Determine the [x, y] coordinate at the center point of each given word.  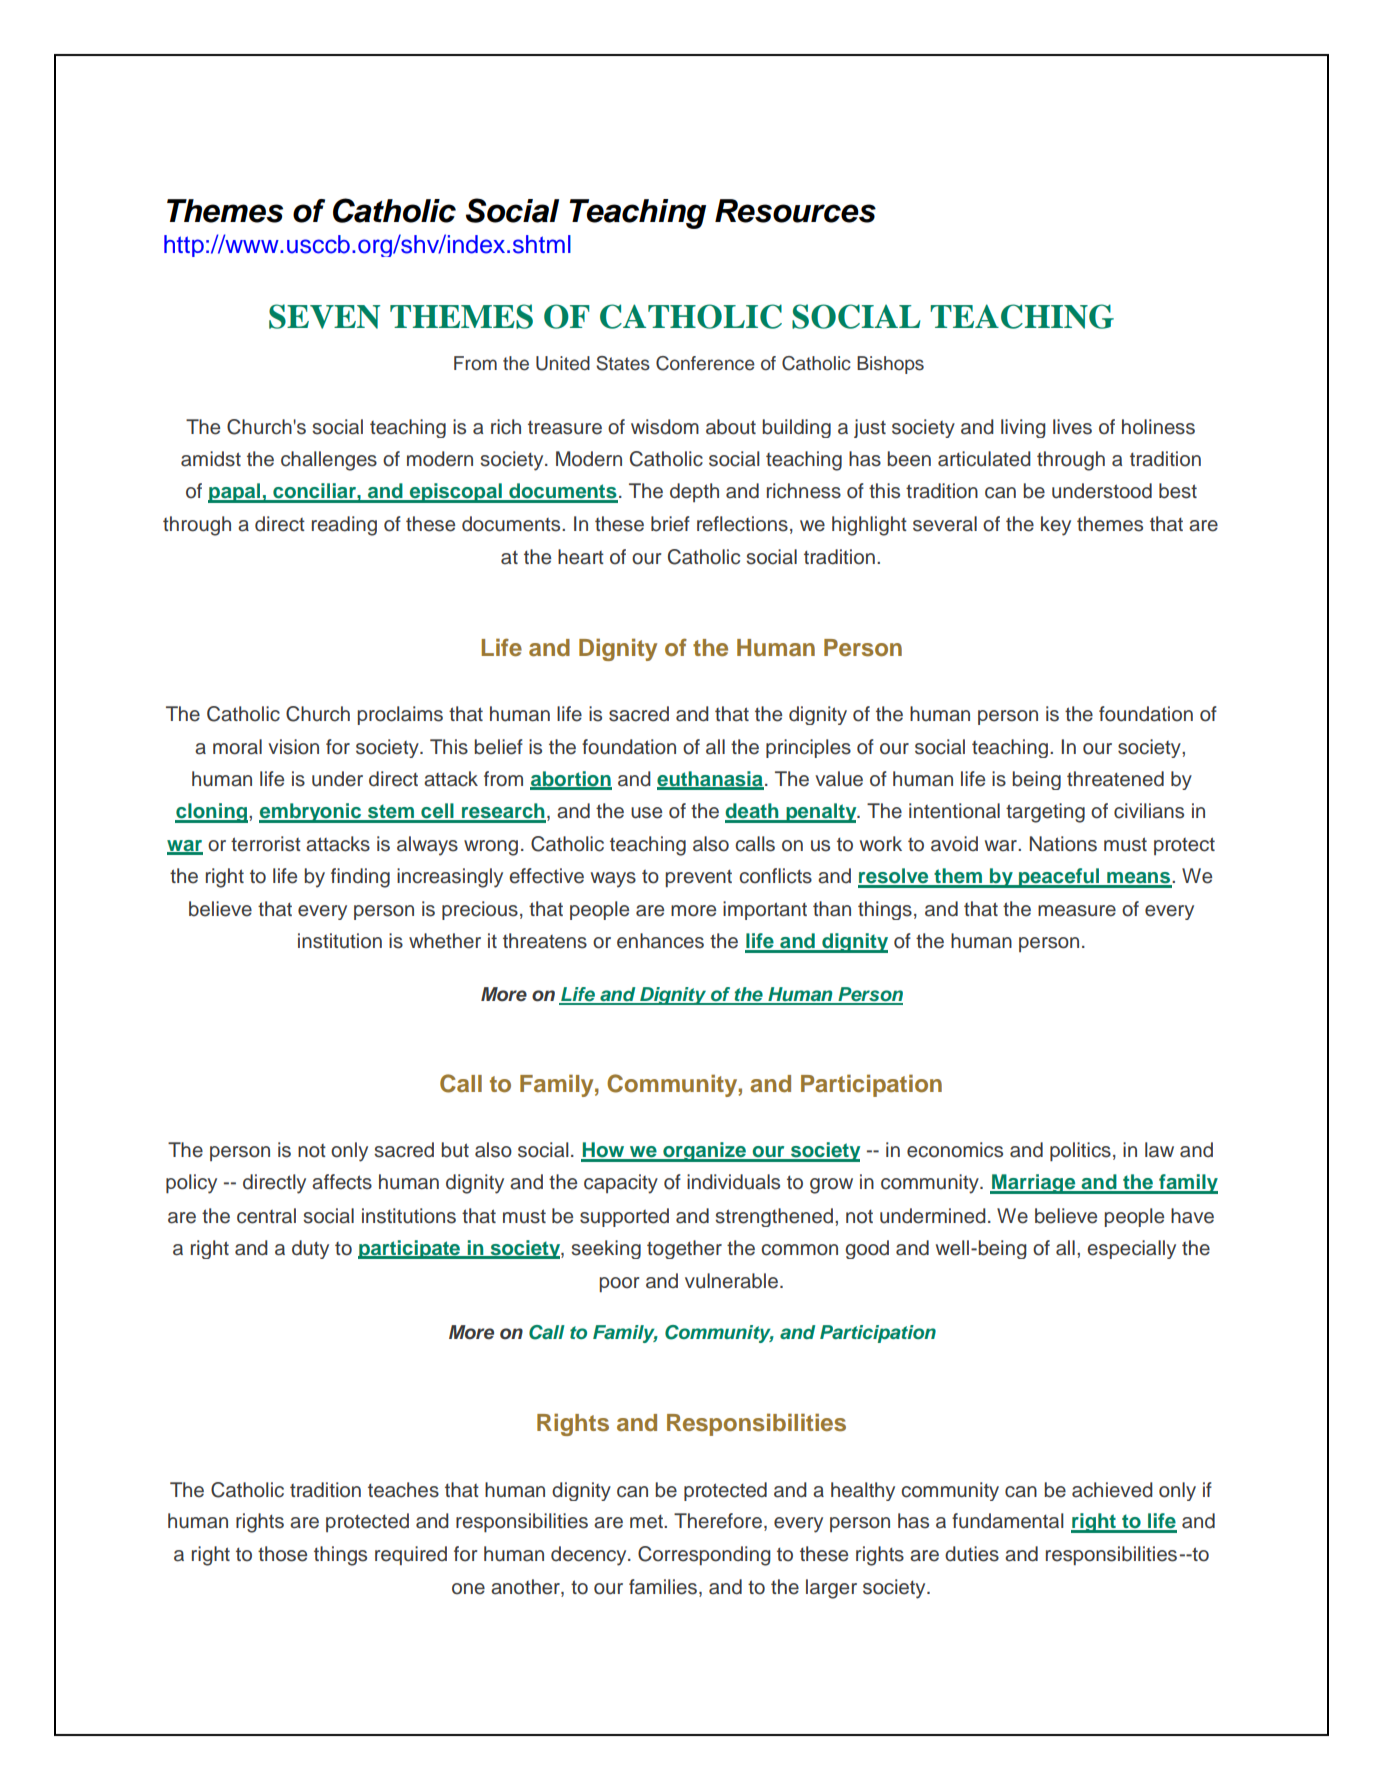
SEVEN [324, 316]
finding [360, 878]
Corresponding [704, 1556]
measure [1077, 911]
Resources [795, 211]
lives [1072, 427]
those [282, 1554]
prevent [699, 878]
